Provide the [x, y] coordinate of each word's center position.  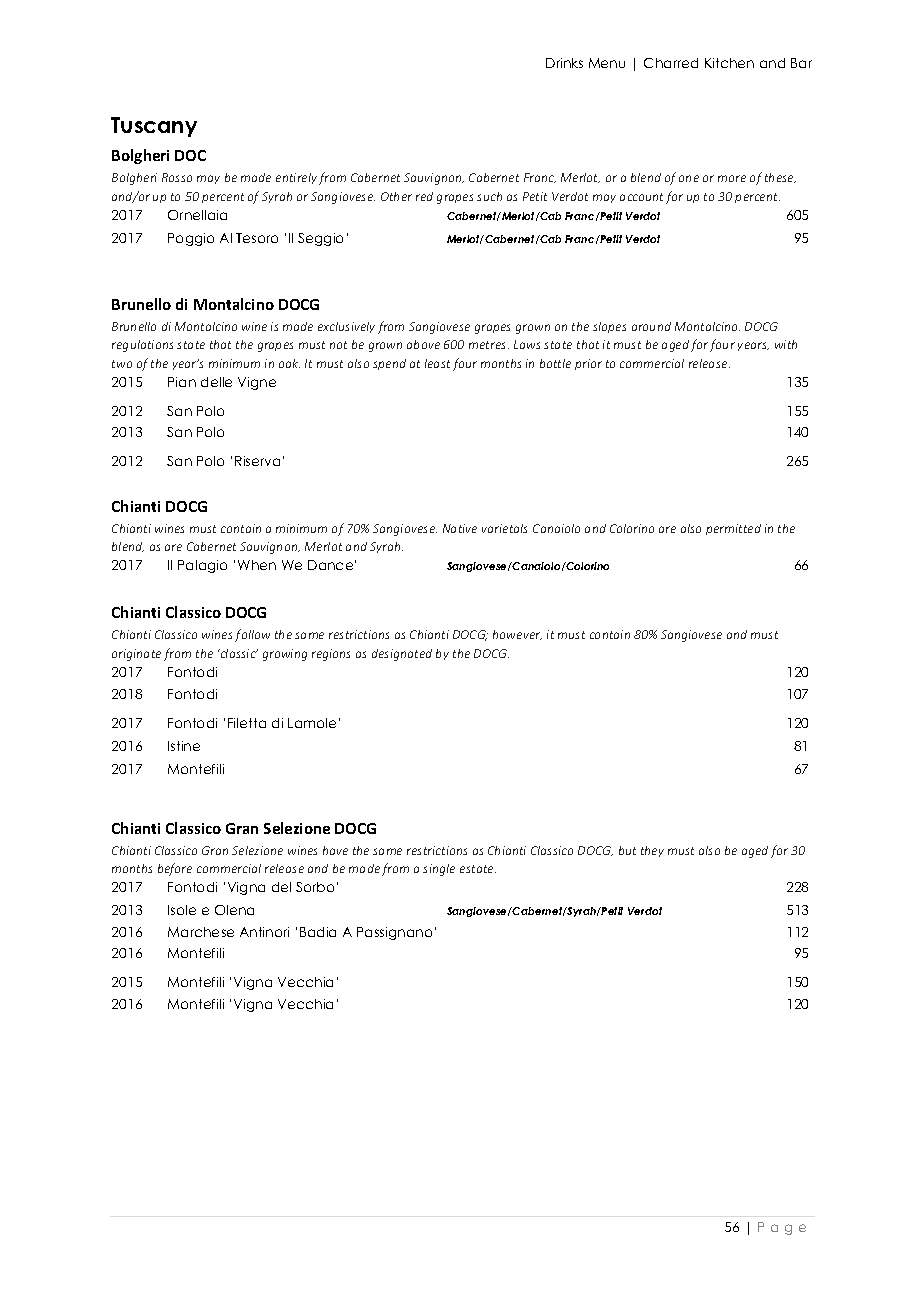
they [652, 851]
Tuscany [154, 127]
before [175, 869]
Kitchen [729, 63]
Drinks [564, 63]
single [439, 870]
